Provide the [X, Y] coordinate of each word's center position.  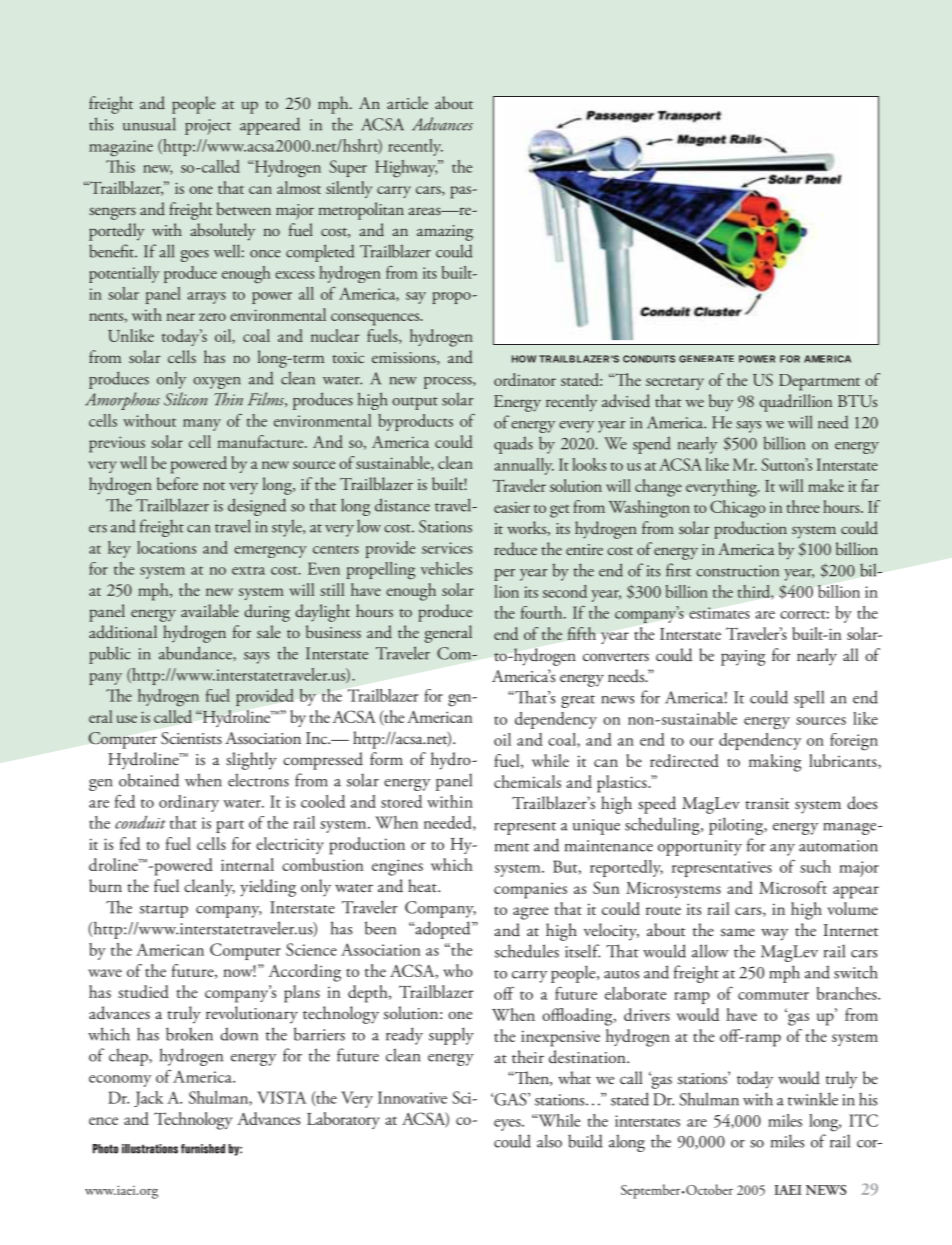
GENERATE [706, 359]
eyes [508, 1125]
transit [767, 803]
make [826, 485]
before [177, 483]
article [407, 102]
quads [513, 445]
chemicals [527, 781]
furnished [203, 1149]
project [208, 127]
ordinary [189, 803]
